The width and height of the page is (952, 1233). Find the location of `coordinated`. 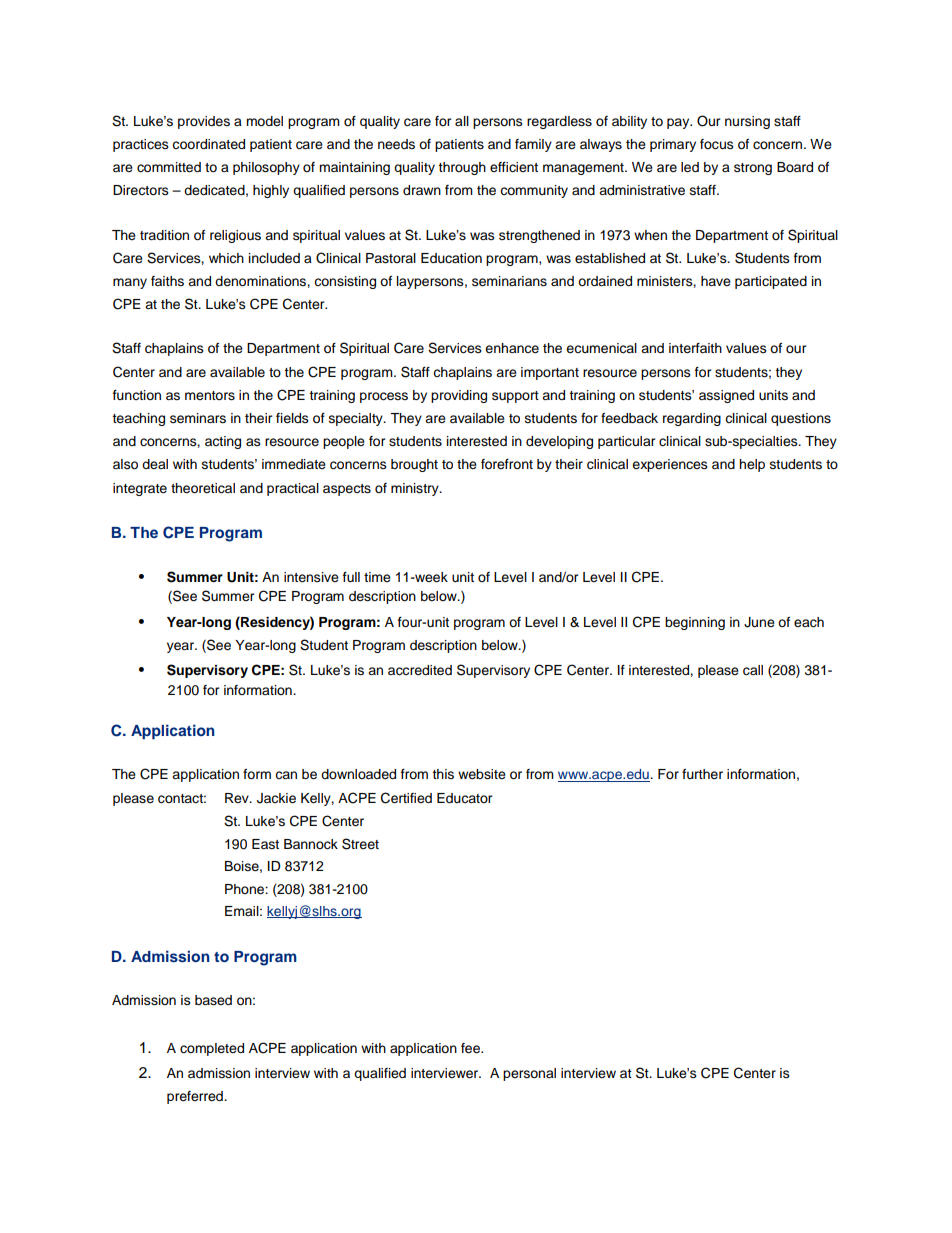

coordinated is located at coordinates (208, 144).
